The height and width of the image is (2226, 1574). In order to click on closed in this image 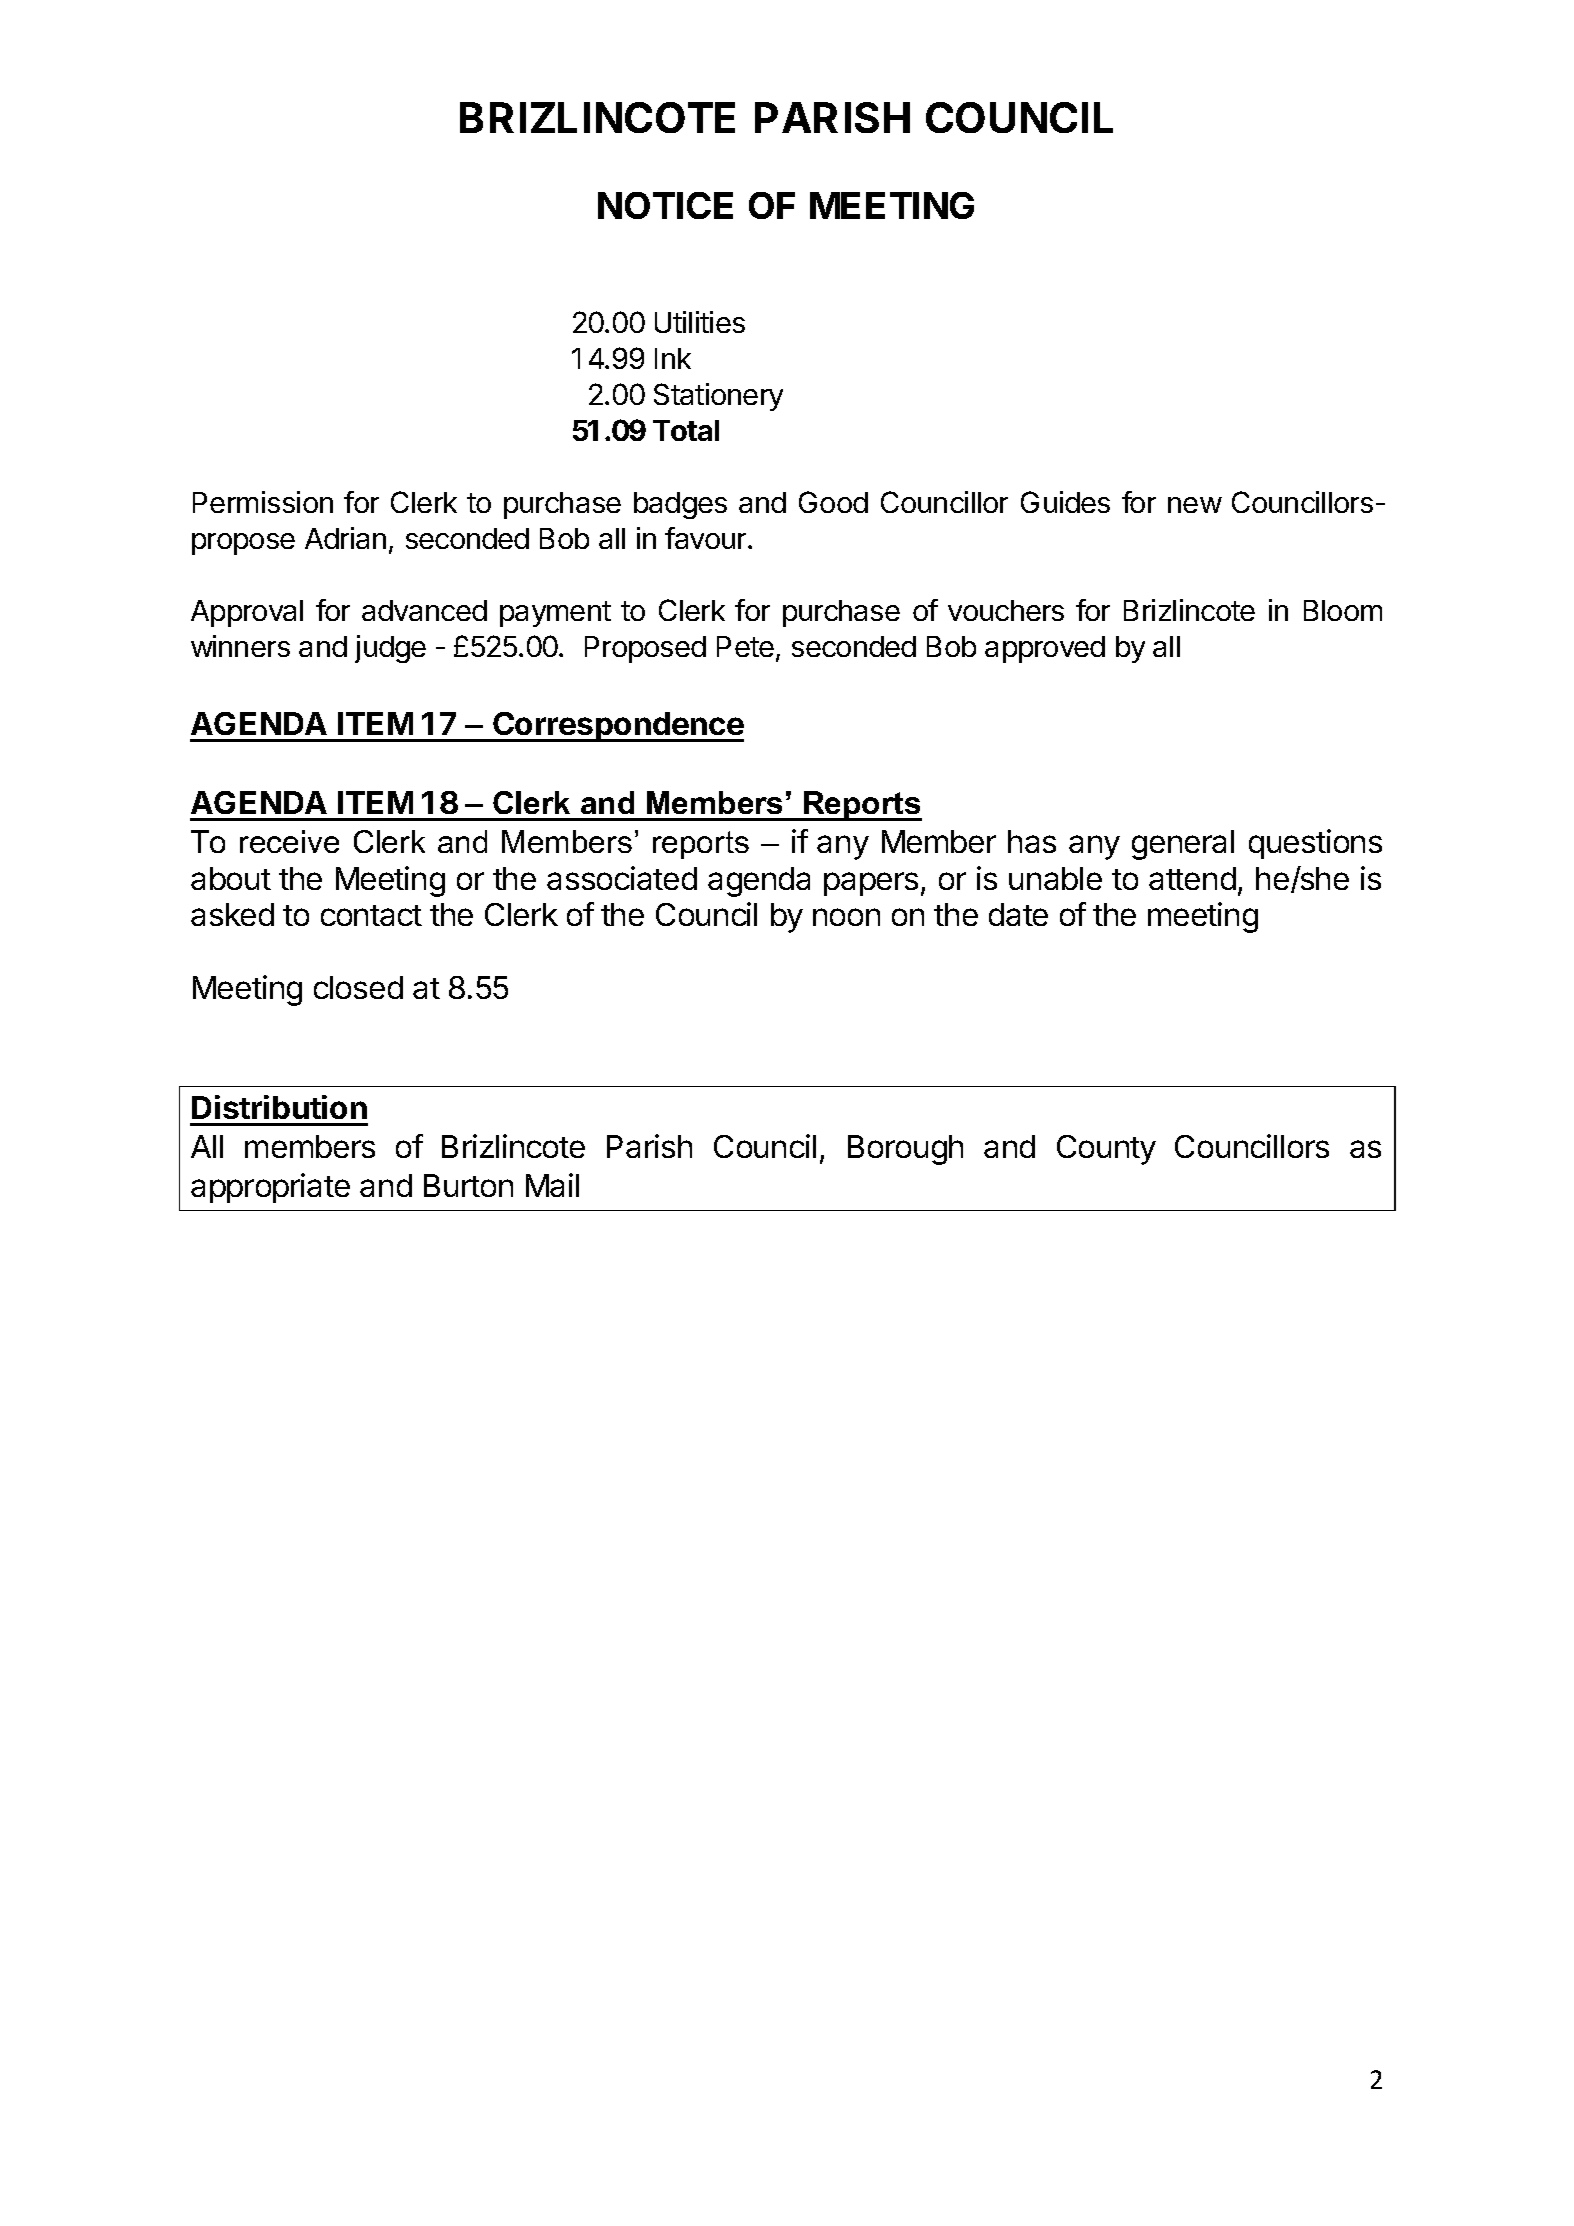, I will do `click(358, 987)`.
